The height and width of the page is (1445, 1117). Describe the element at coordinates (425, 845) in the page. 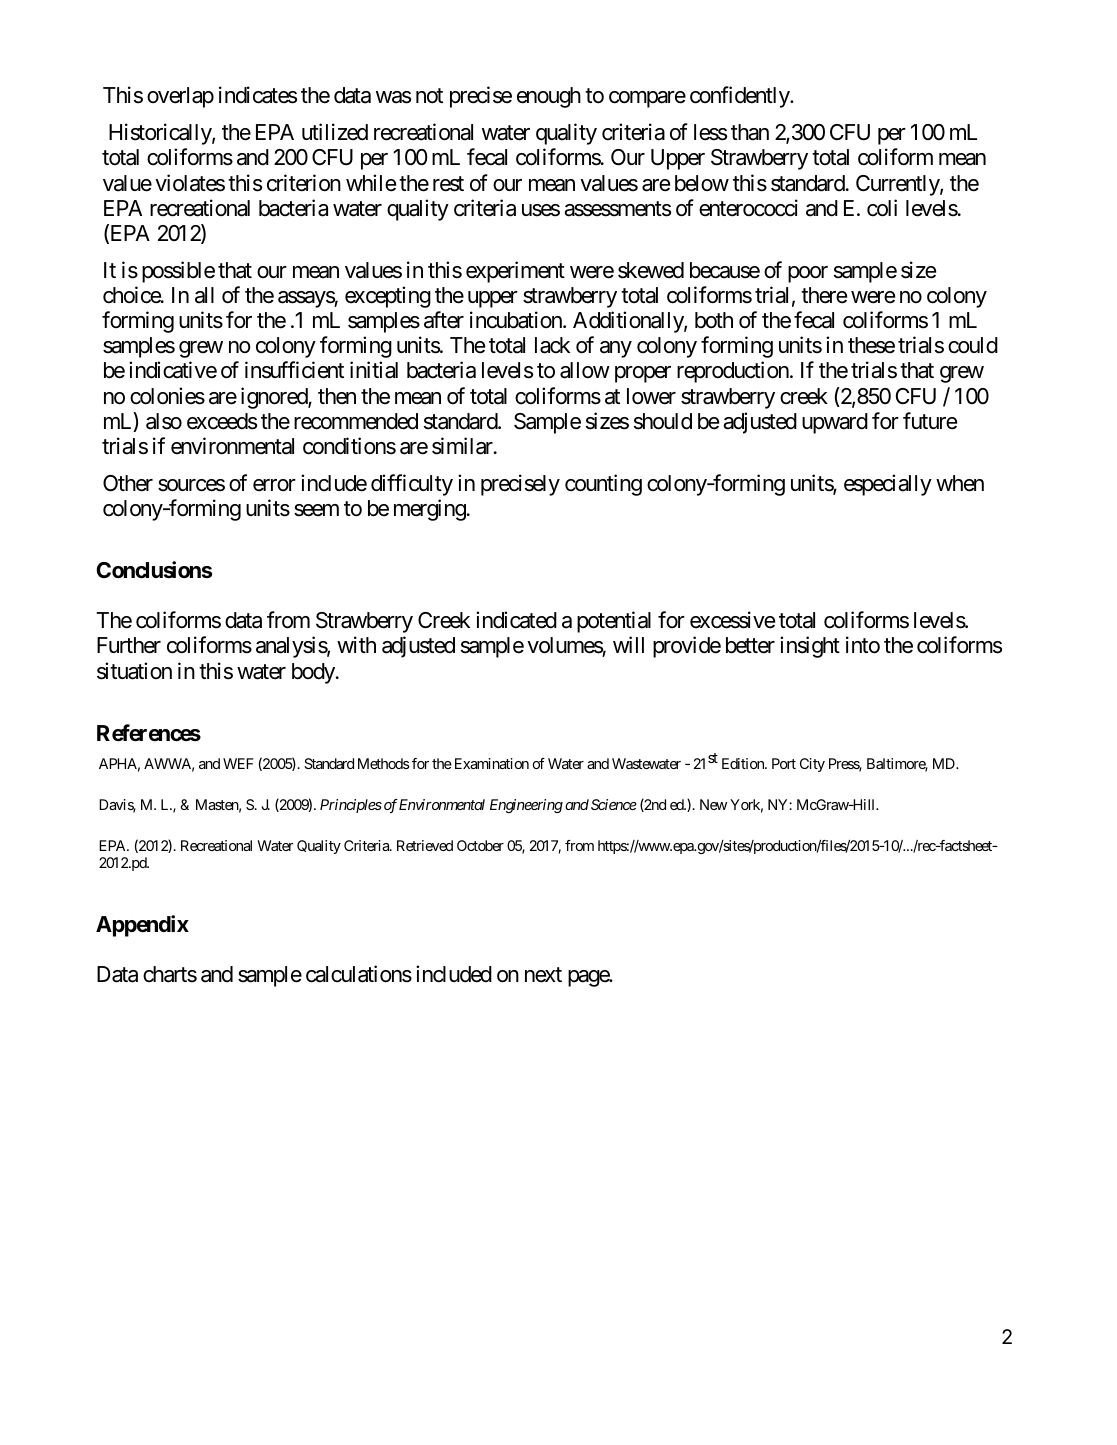

I see `Retrieved` at that location.
